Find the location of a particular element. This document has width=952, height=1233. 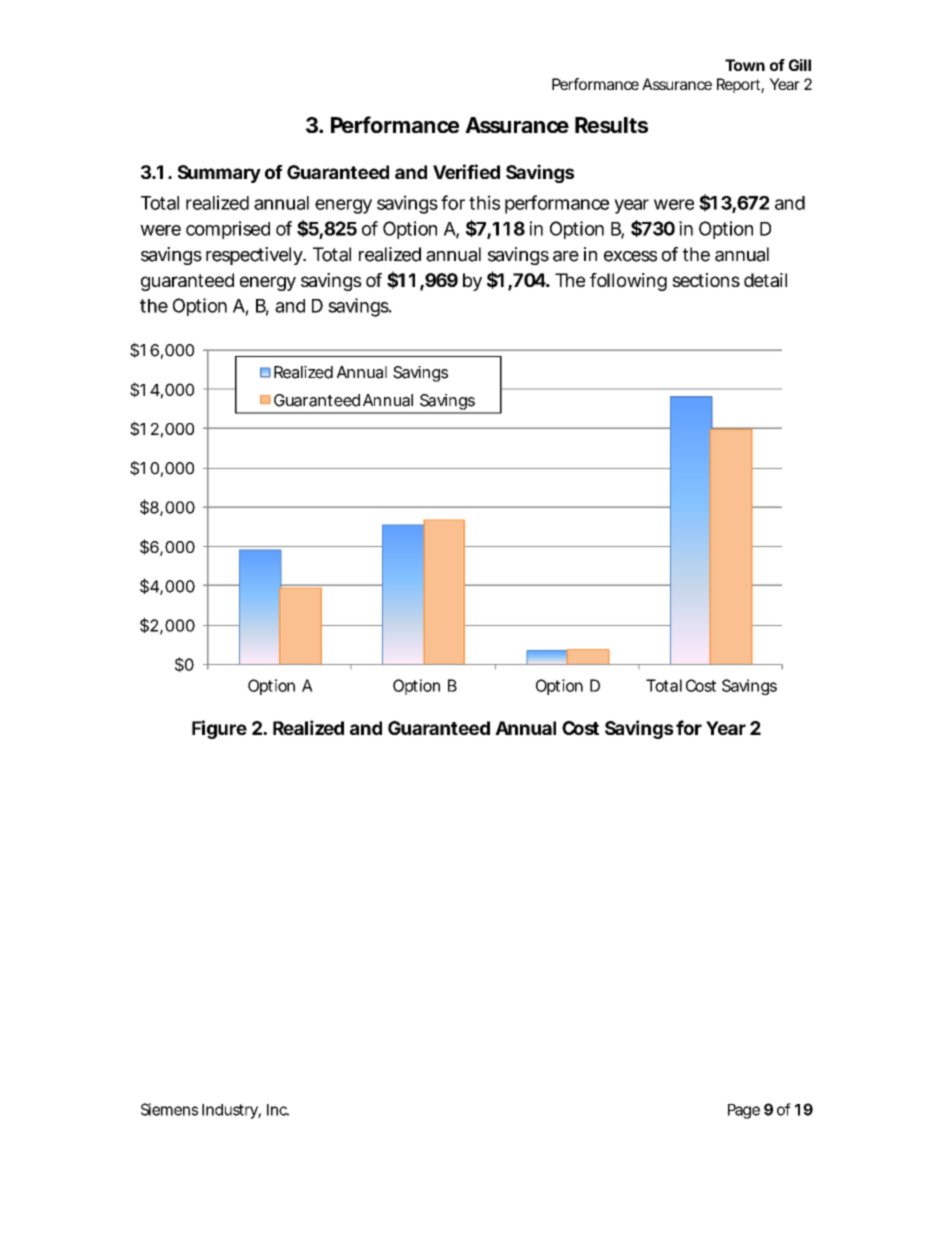

excess is located at coordinates (630, 256).
